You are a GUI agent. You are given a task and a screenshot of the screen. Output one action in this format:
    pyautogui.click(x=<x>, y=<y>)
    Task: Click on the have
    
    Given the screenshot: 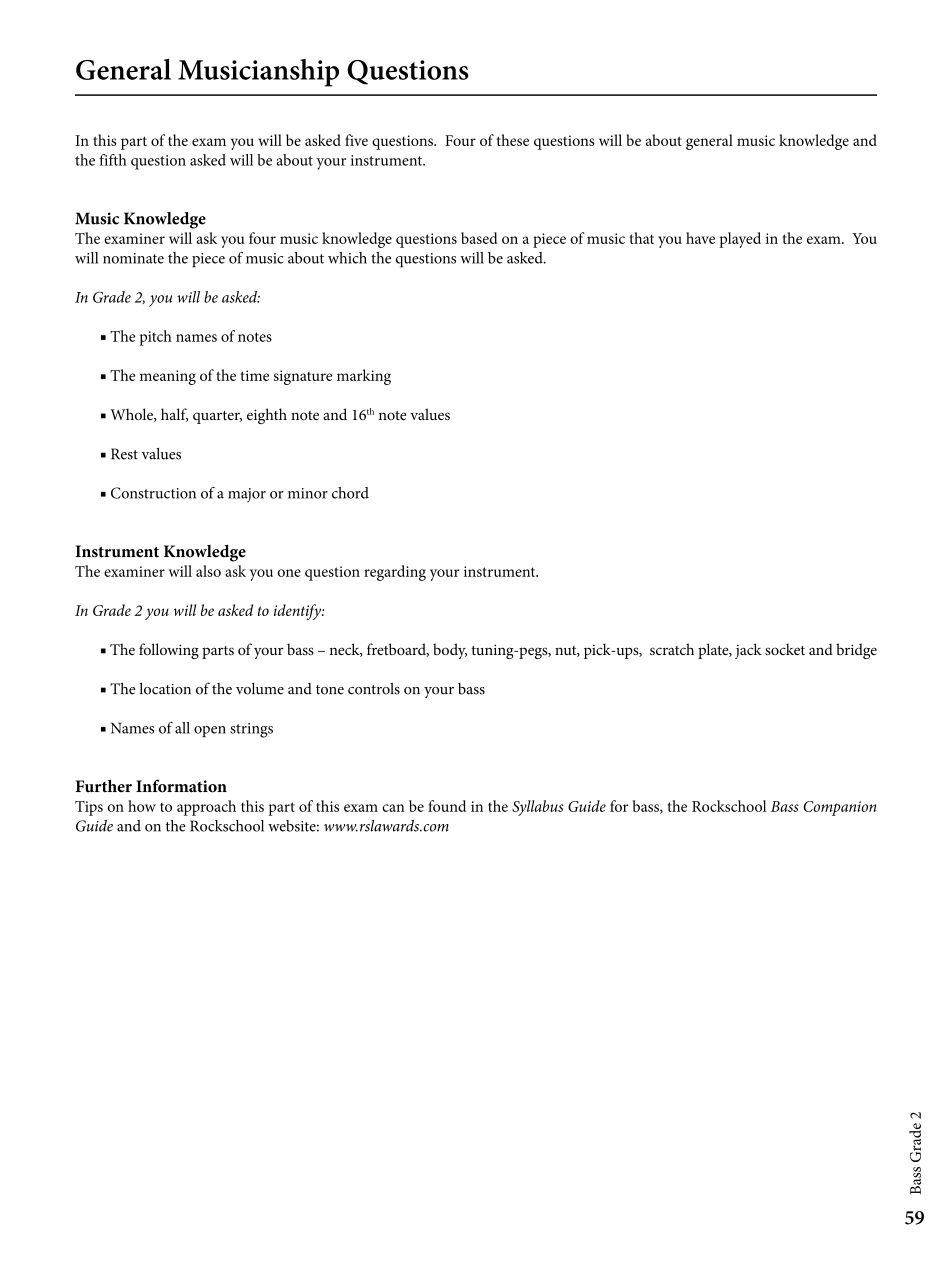 What is the action you would take?
    pyautogui.click(x=700, y=238)
